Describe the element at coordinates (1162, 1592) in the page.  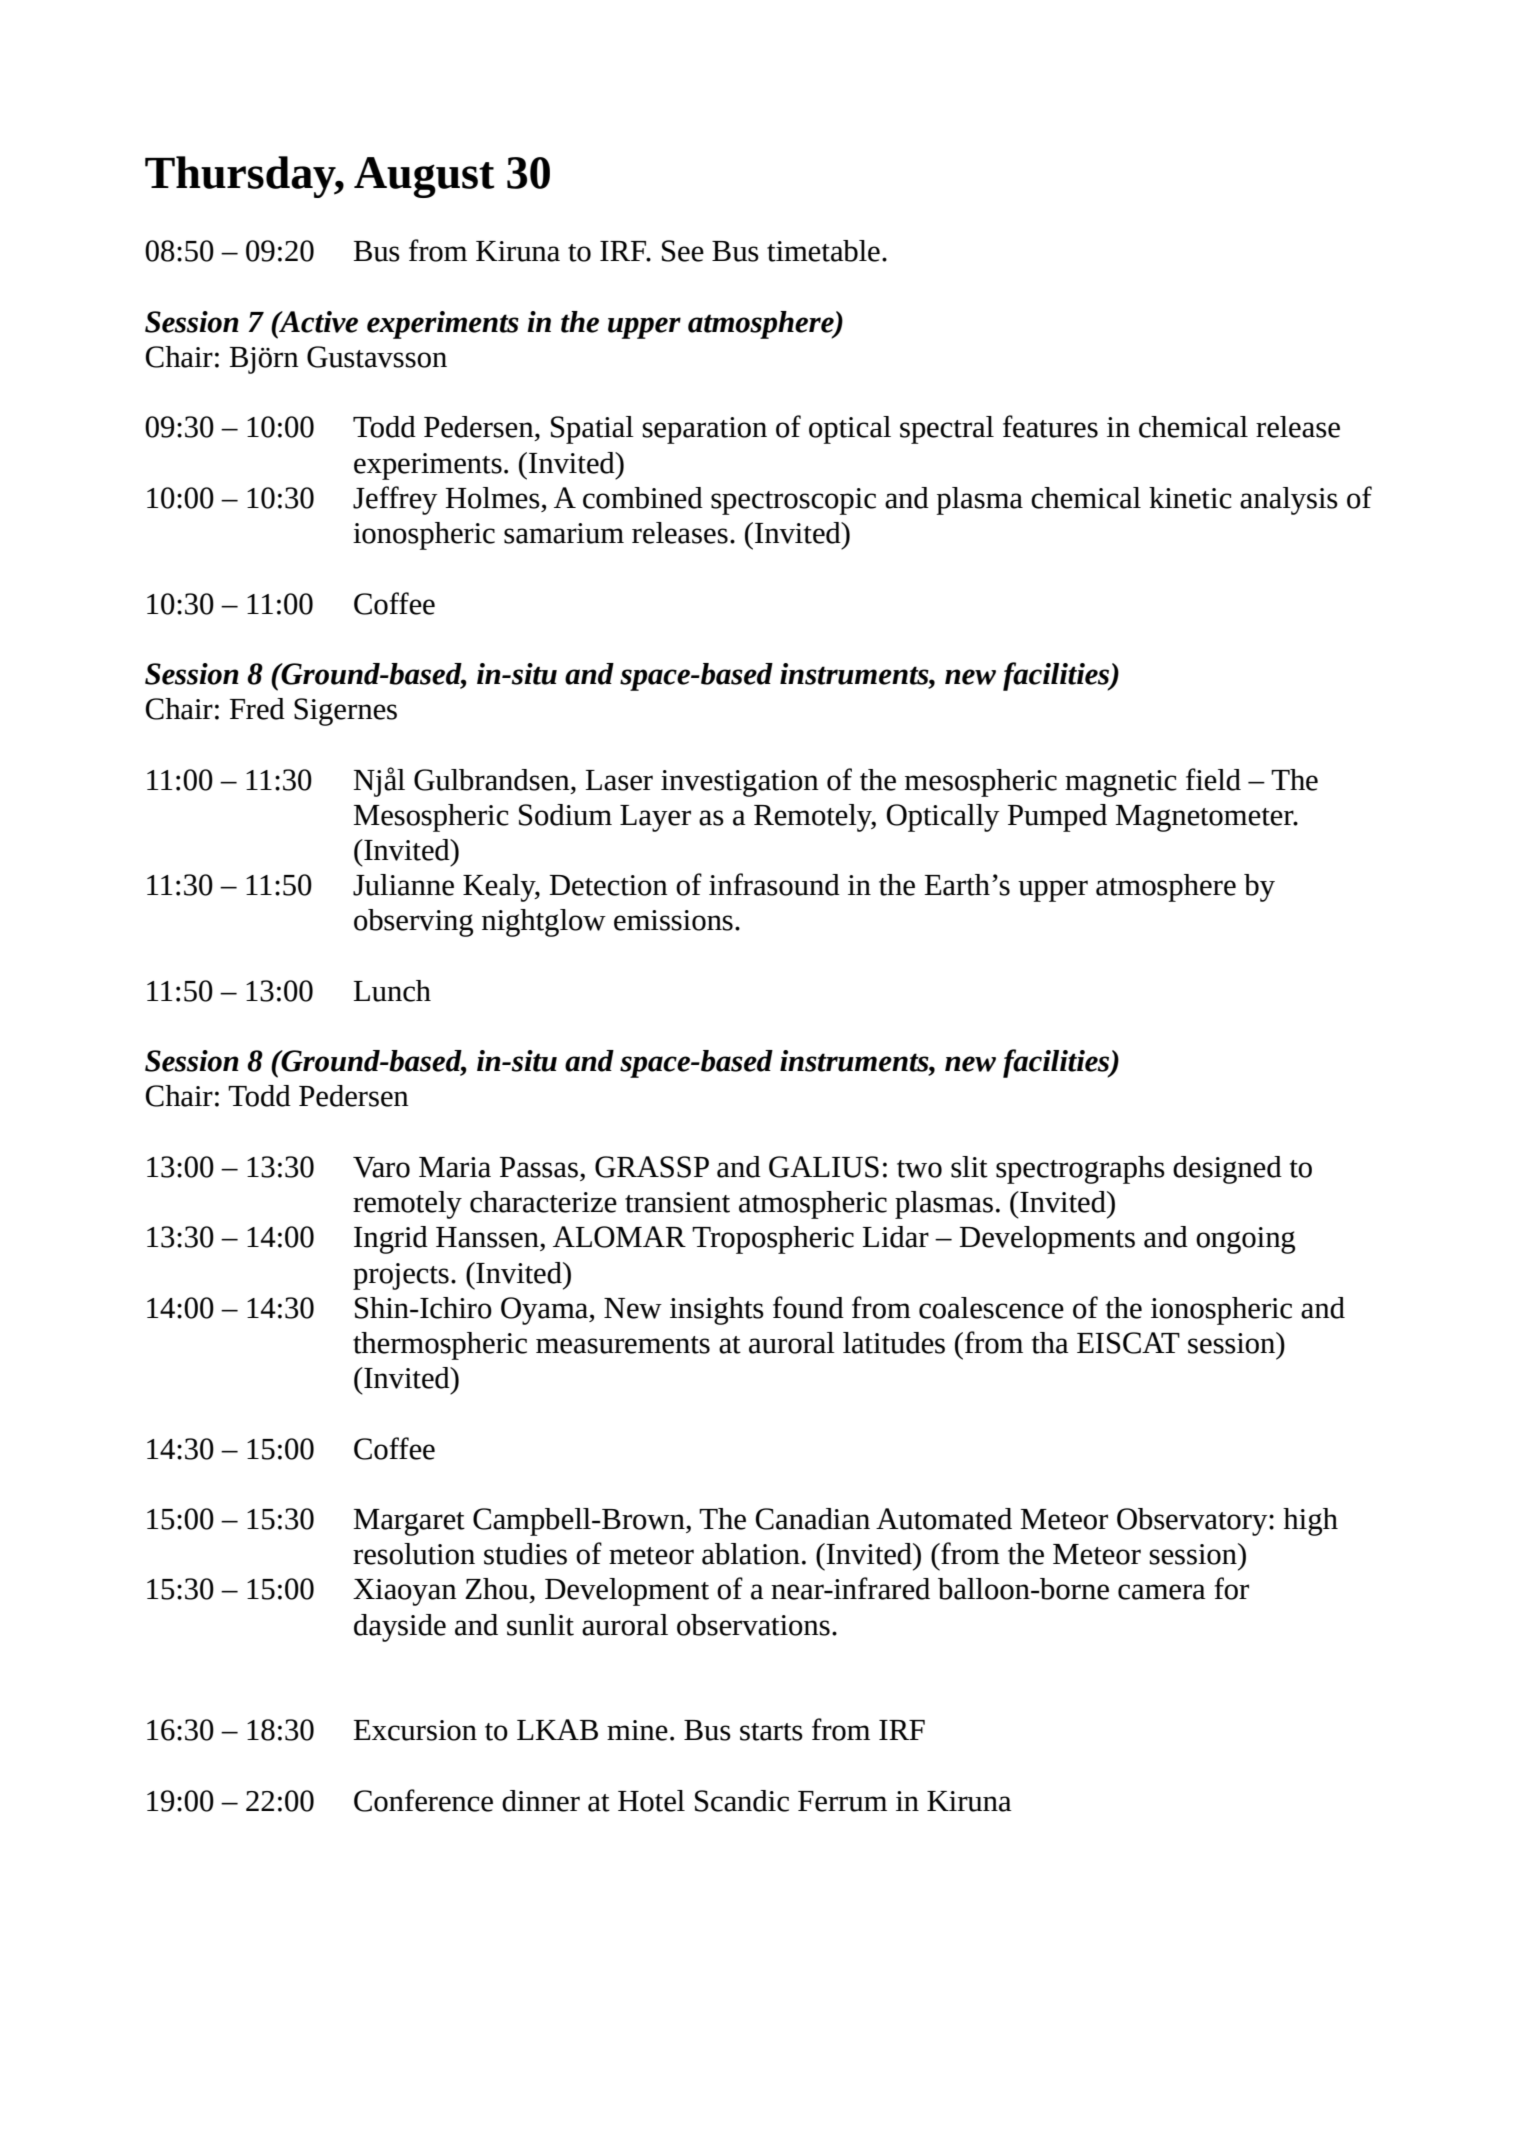
I see `camera` at that location.
